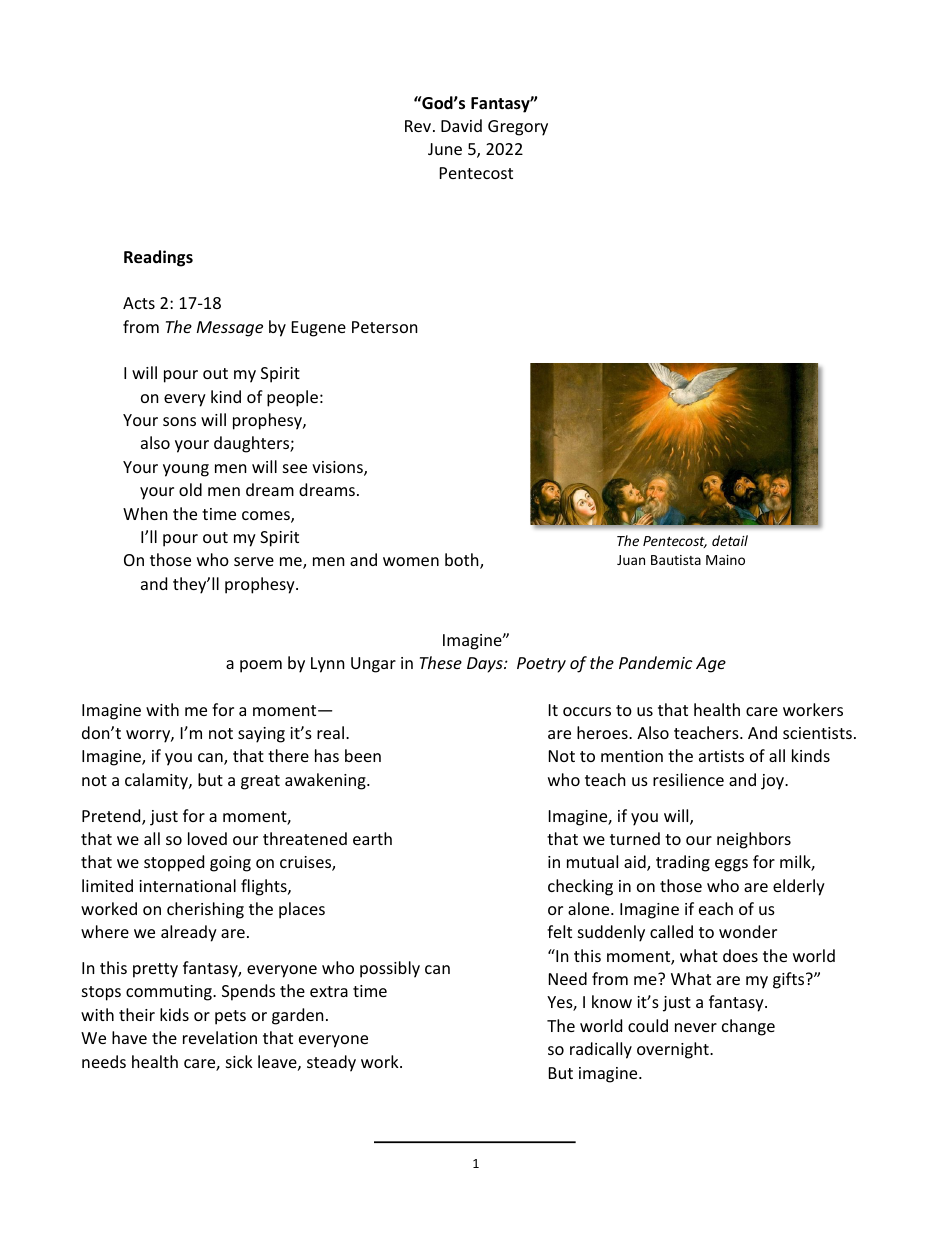 This screenshot has height=1233, width=952. What do you see at coordinates (220, 1037) in the screenshot?
I see `revelation` at bounding box center [220, 1037].
